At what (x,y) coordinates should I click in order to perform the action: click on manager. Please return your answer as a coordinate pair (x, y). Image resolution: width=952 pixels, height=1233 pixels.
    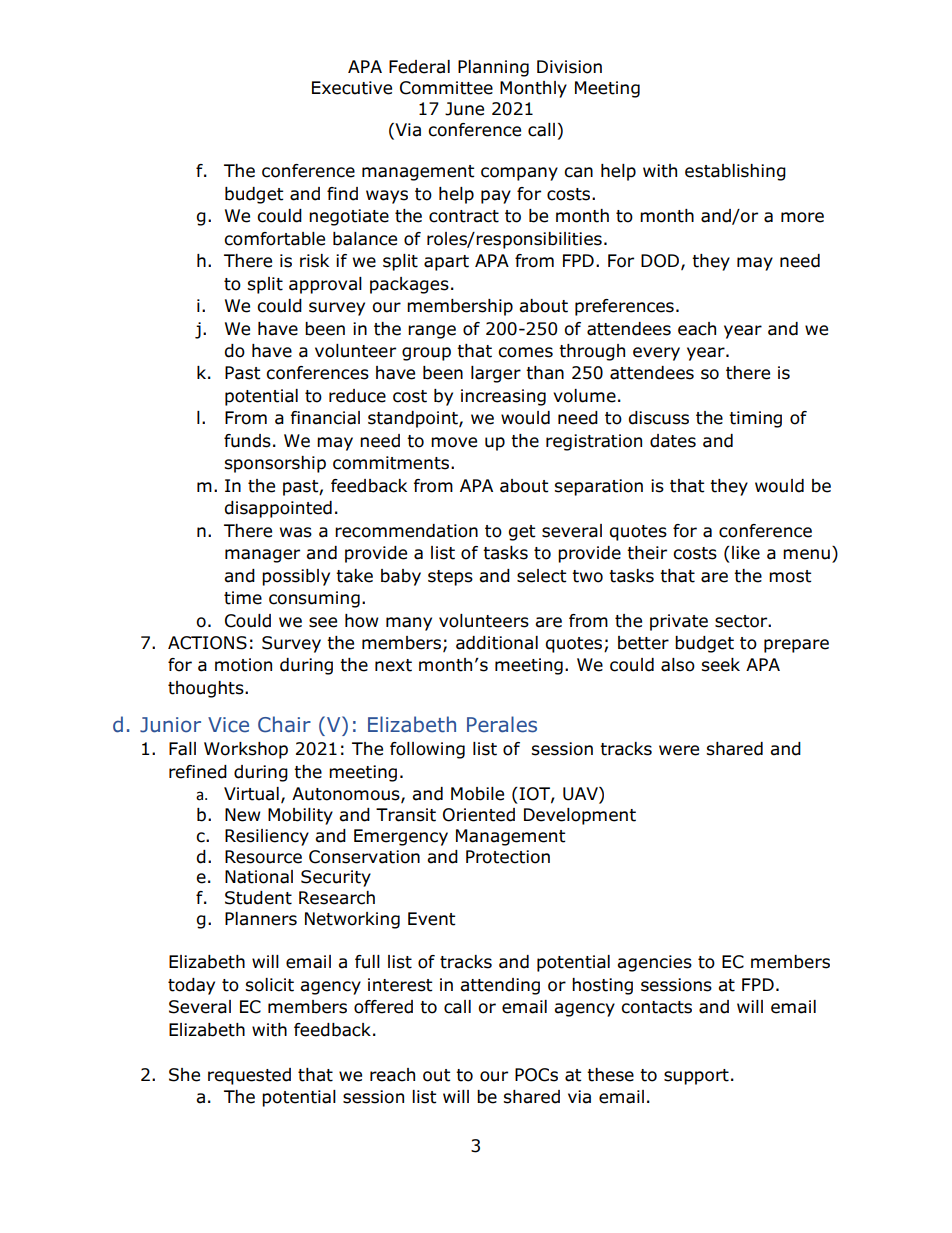
    Looking at the image, I should click on (262, 556).
